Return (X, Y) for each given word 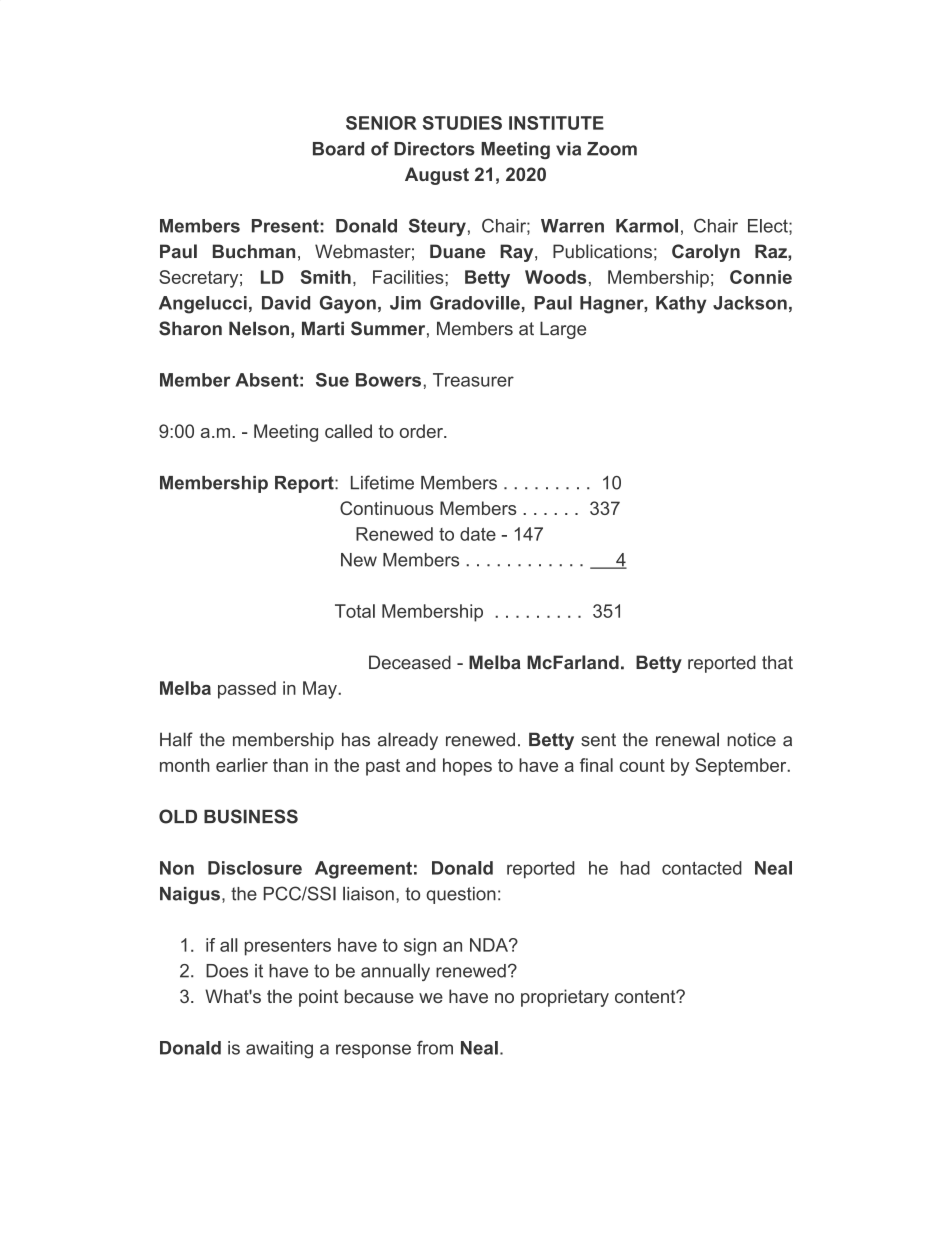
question (461, 895)
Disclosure (255, 868)
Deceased (410, 662)
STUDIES (462, 123)
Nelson (259, 328)
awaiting (279, 1050)
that (777, 662)
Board (338, 149)
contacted (702, 868)
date (478, 534)
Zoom (612, 149)
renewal (687, 739)
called (348, 431)
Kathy (681, 305)
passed (247, 690)
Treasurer (473, 380)
